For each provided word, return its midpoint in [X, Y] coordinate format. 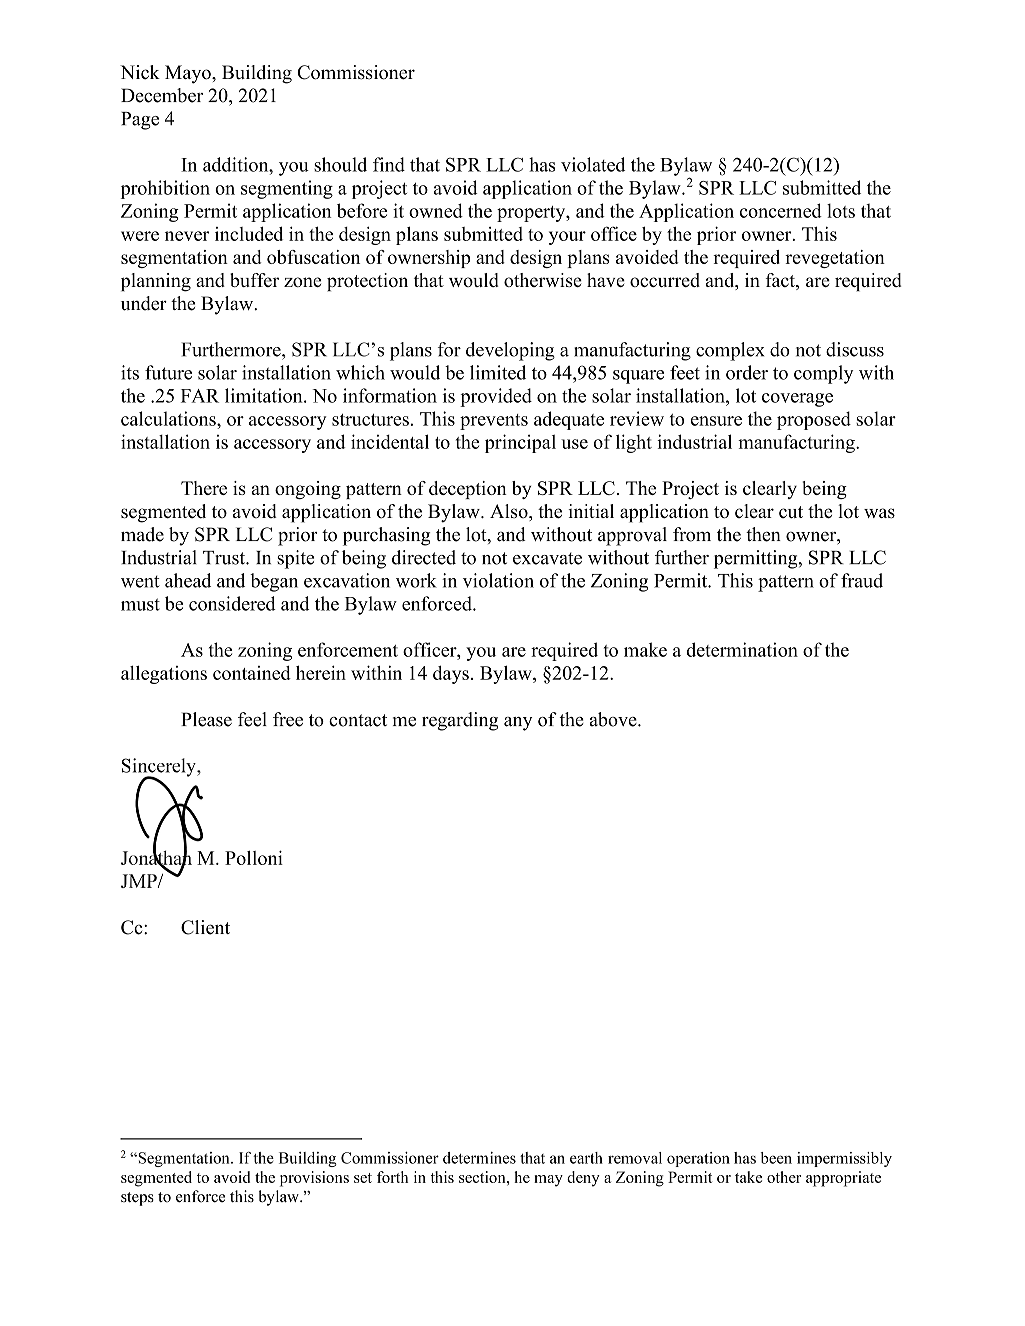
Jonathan [156, 857]
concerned [781, 210]
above [614, 719]
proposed [814, 420]
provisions [314, 1179]
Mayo [189, 74]
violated [593, 164]
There [204, 488]
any [518, 724]
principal [520, 443]
